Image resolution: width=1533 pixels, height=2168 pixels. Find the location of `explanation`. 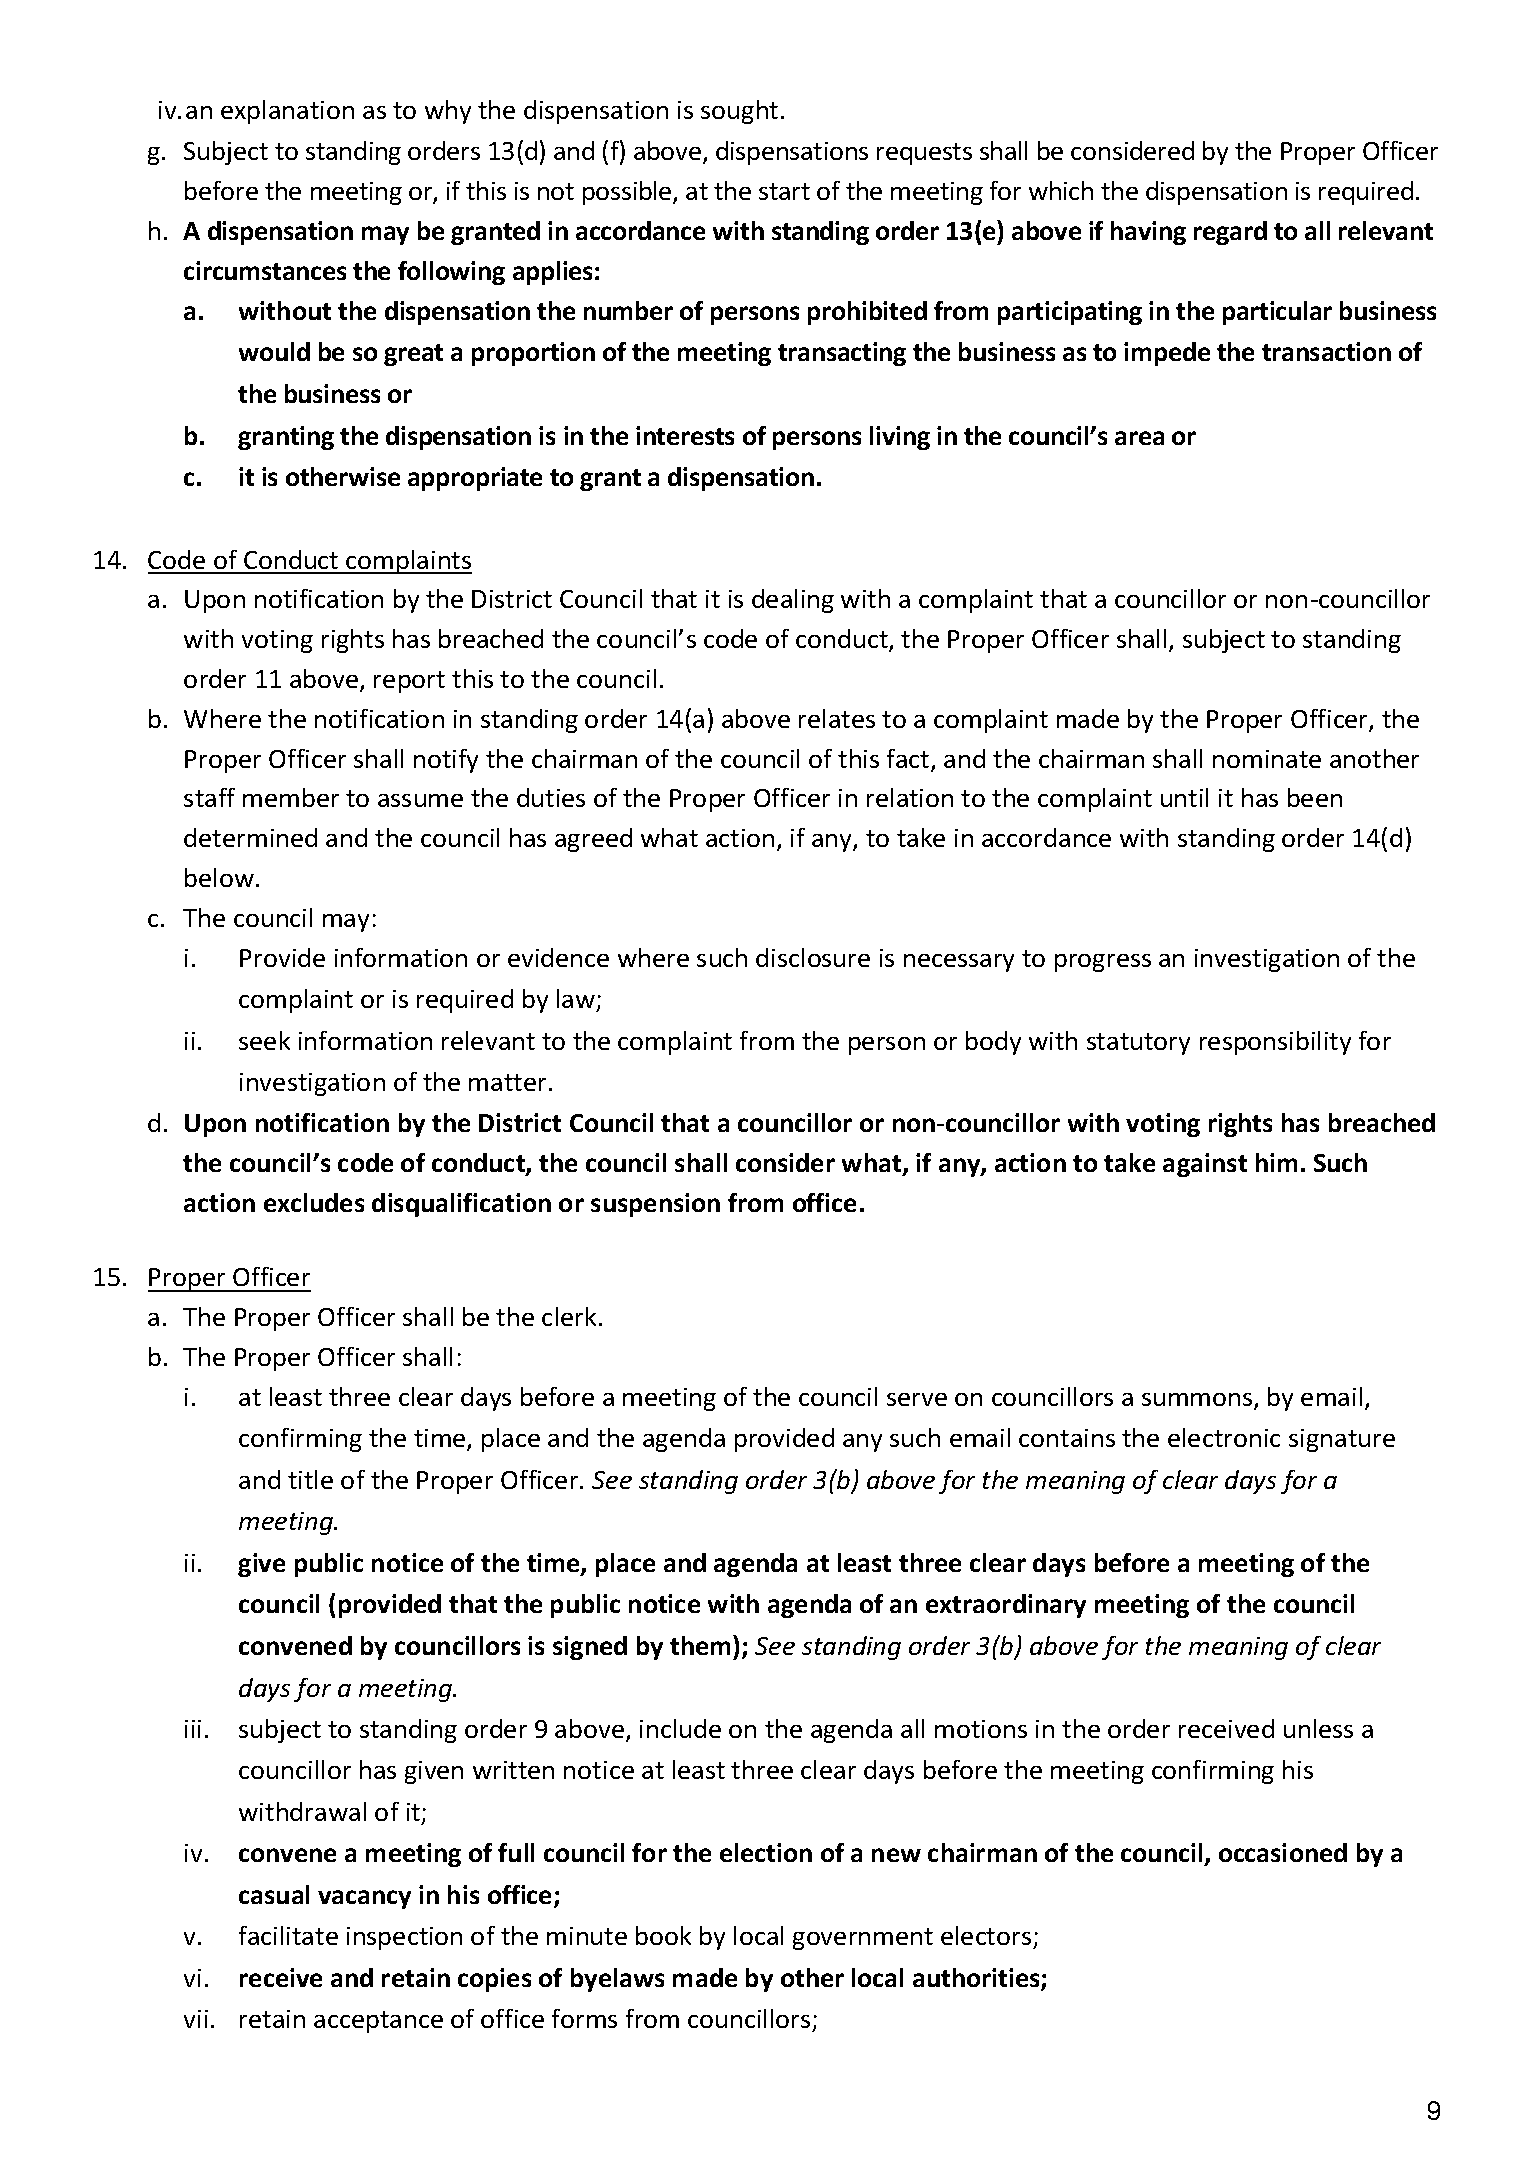

explanation is located at coordinates (287, 112).
